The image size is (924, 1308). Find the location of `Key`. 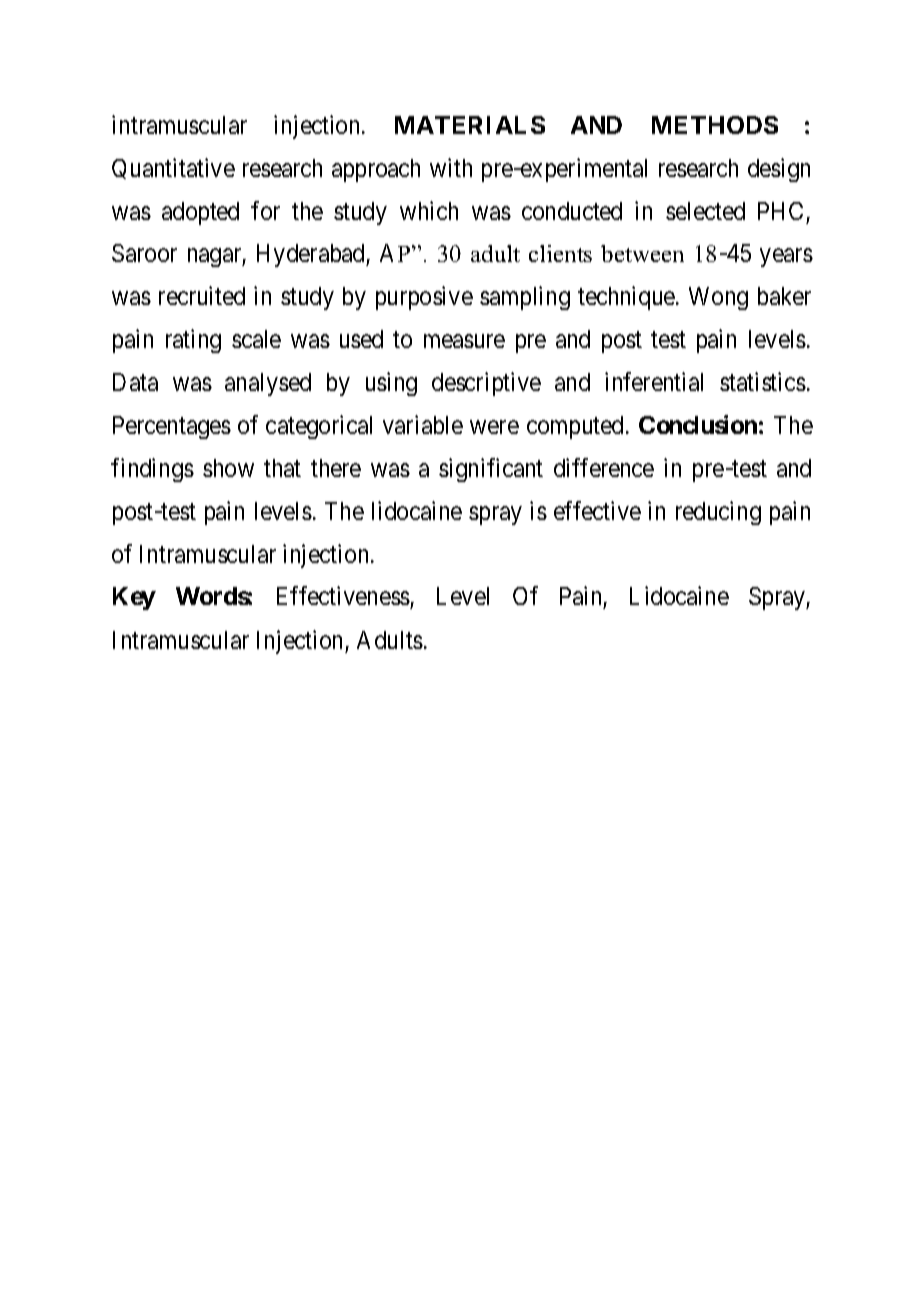

Key is located at coordinates (134, 598).
